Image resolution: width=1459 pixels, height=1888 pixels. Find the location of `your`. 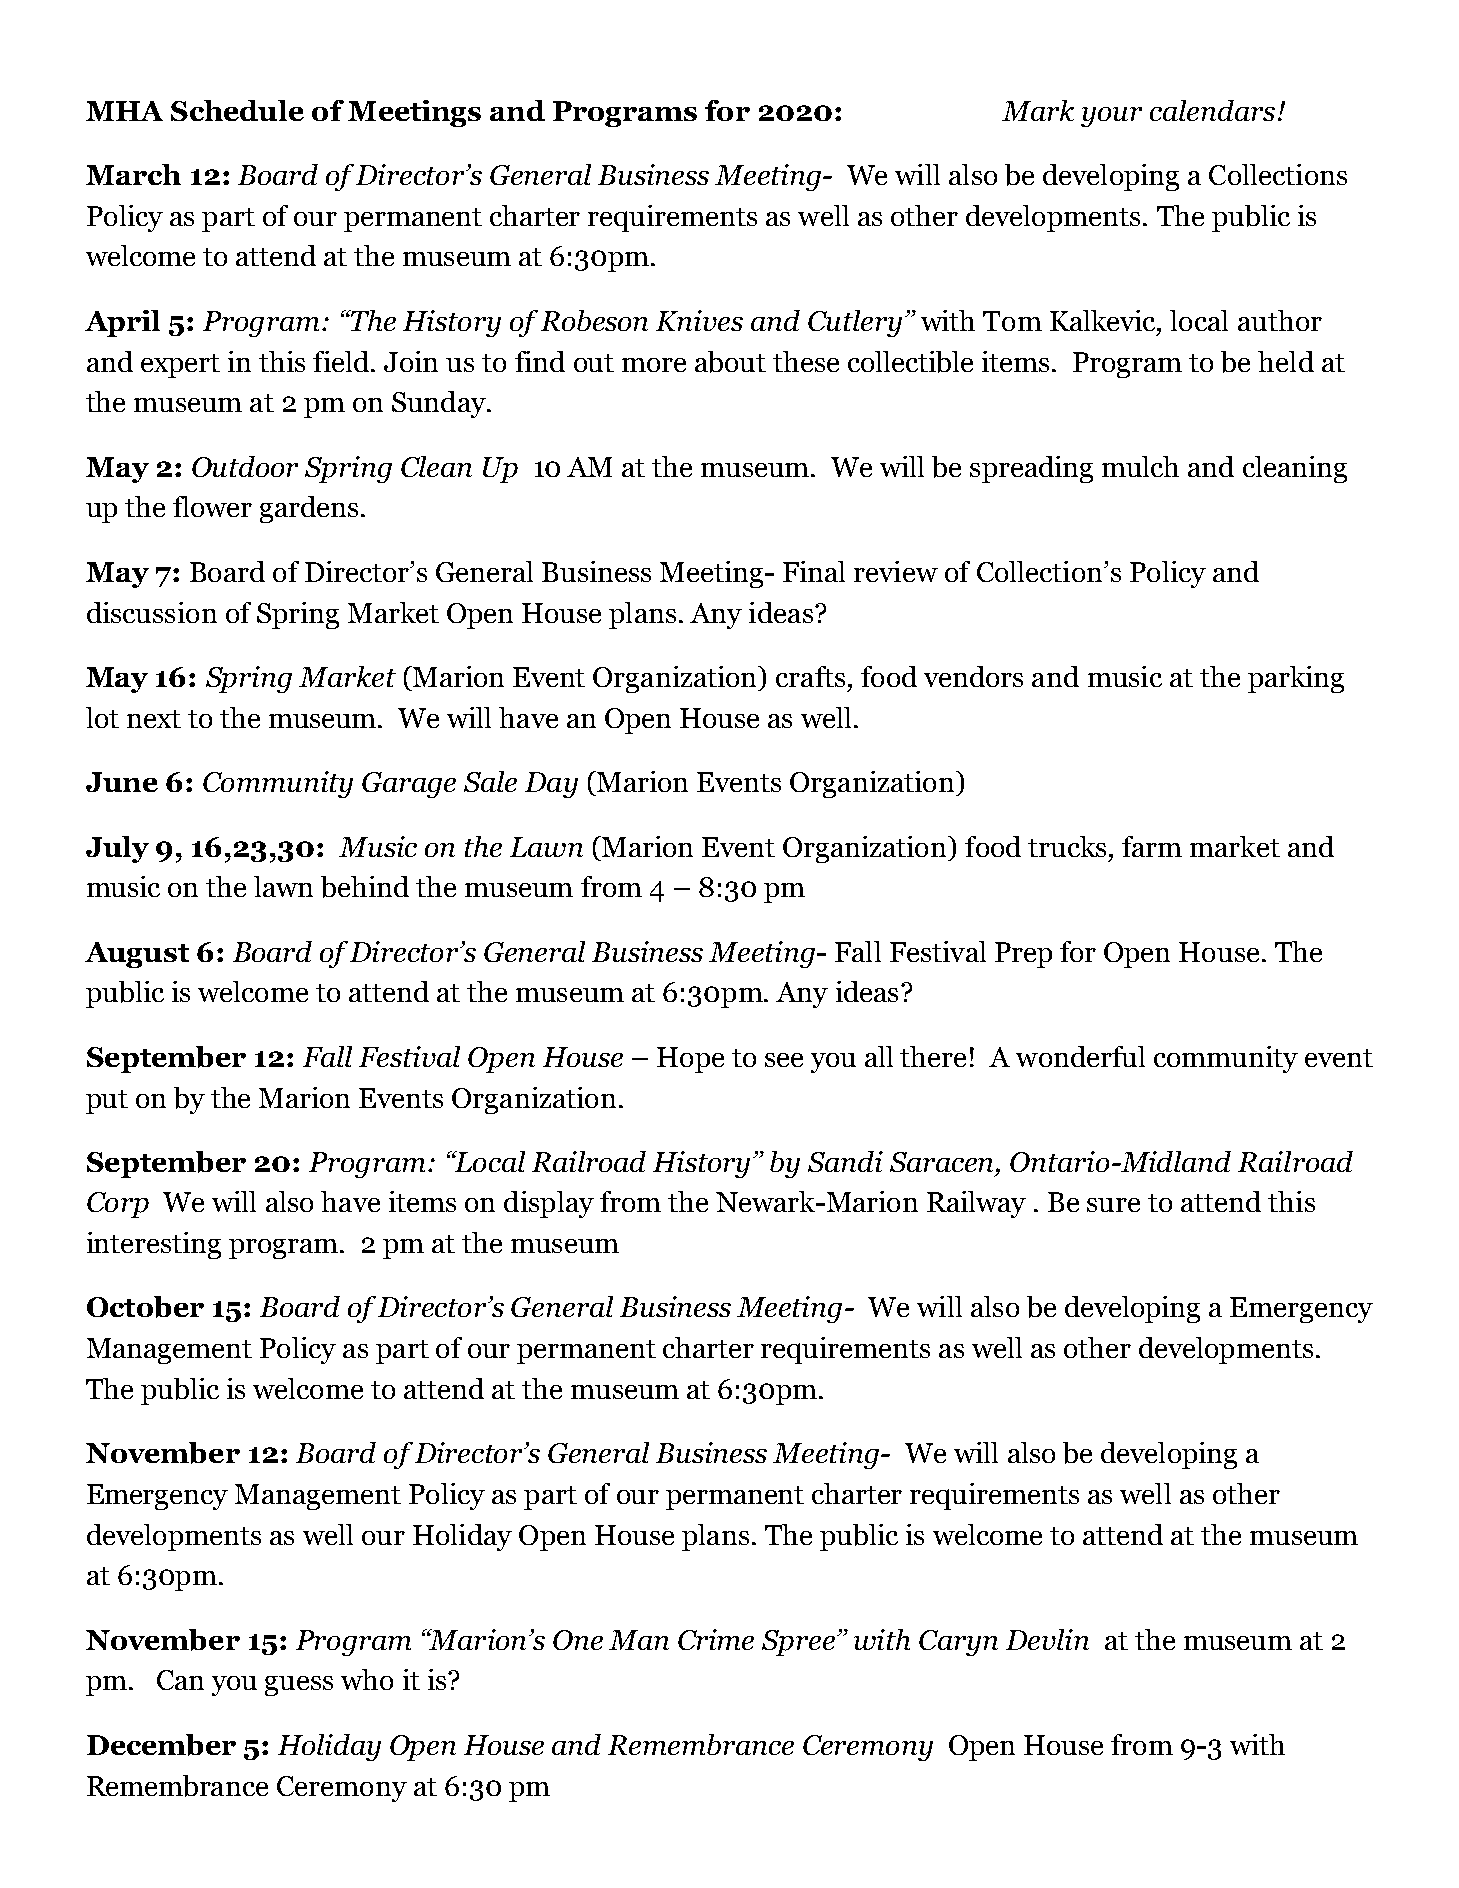

your is located at coordinates (1111, 117).
